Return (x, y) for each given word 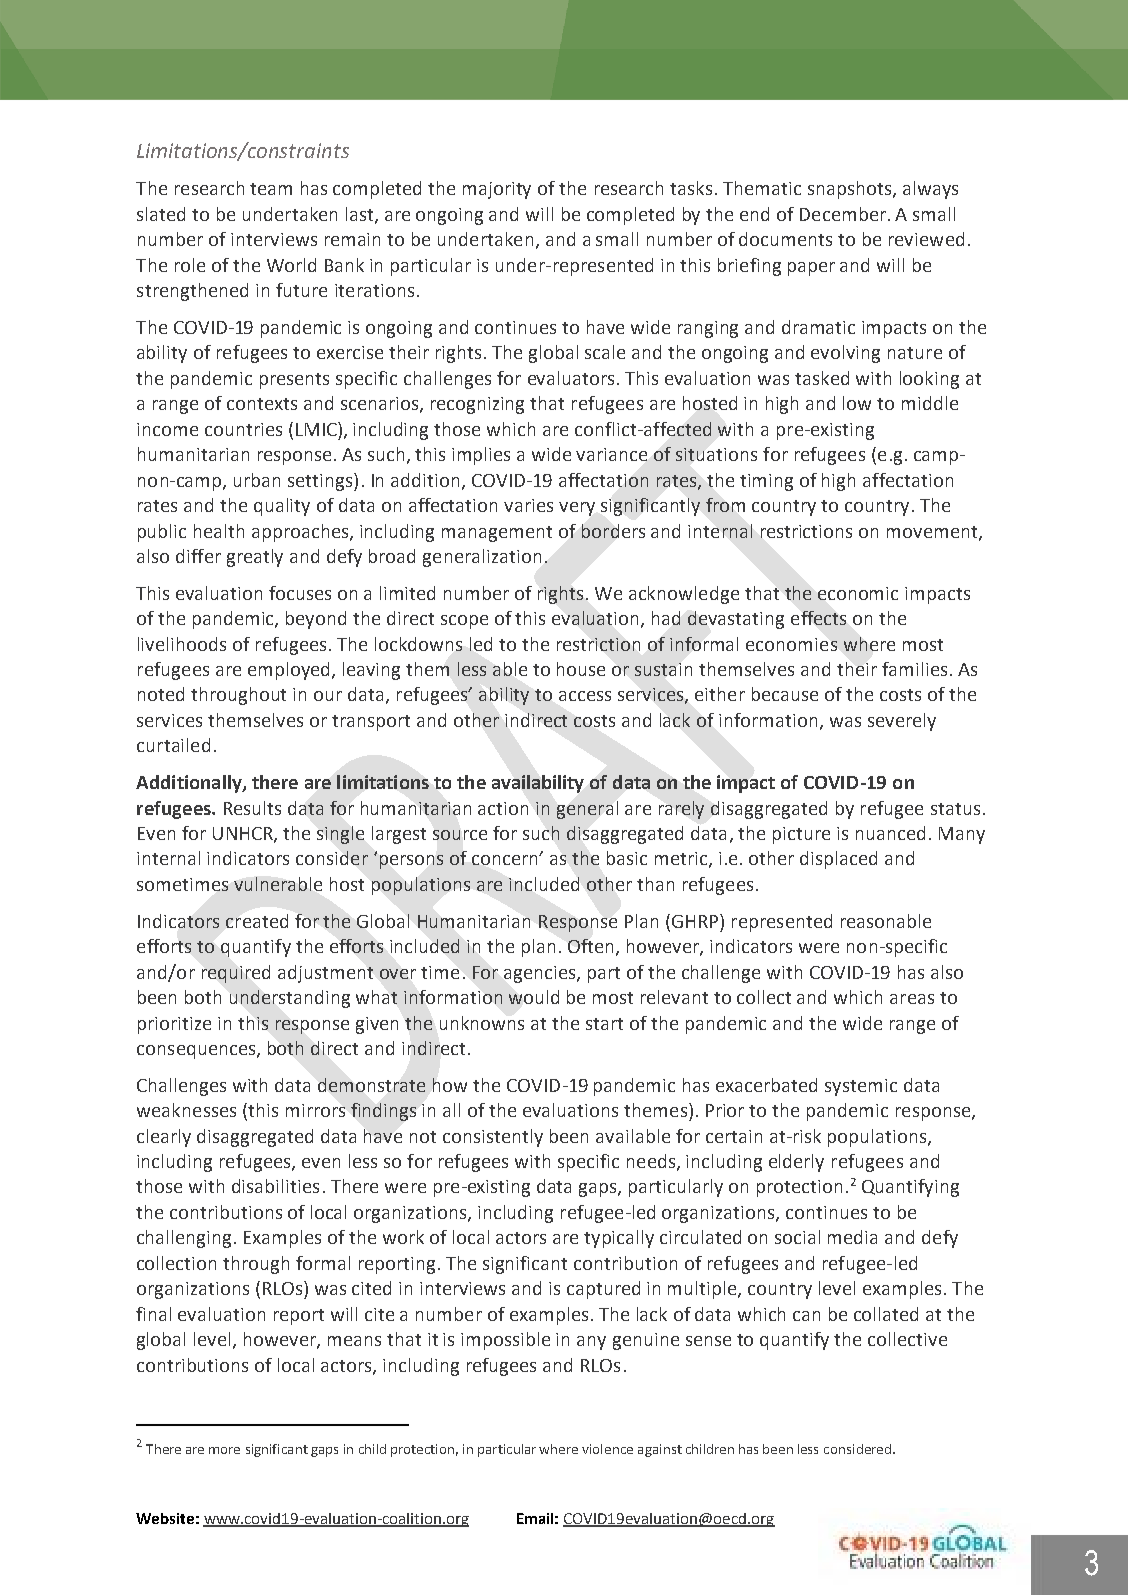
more (224, 1450)
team (271, 189)
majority (497, 190)
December (843, 214)
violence (607, 1449)
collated (886, 1314)
